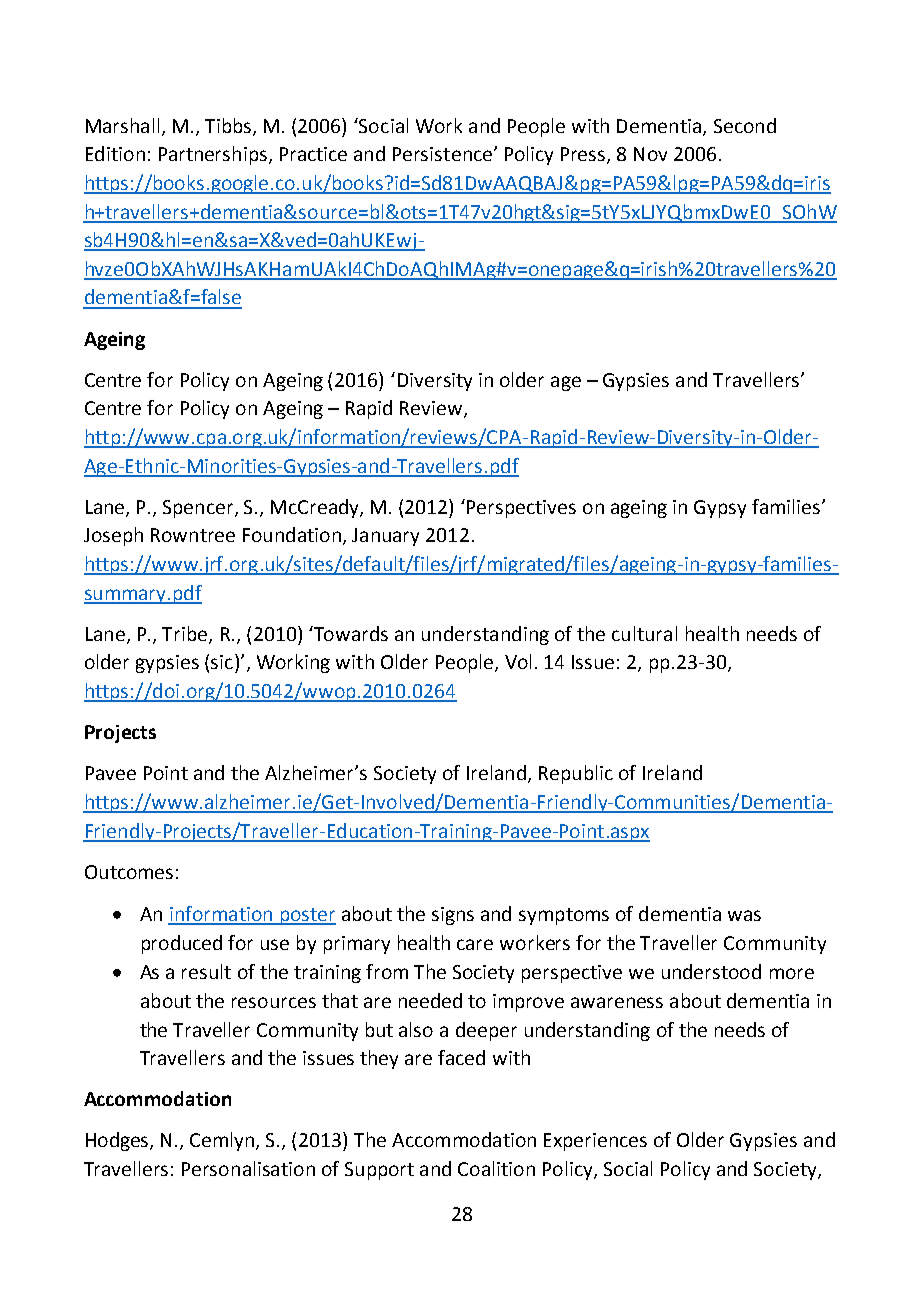  Describe the element at coordinates (595, 1142) in the page. I see `Experiences` at that location.
